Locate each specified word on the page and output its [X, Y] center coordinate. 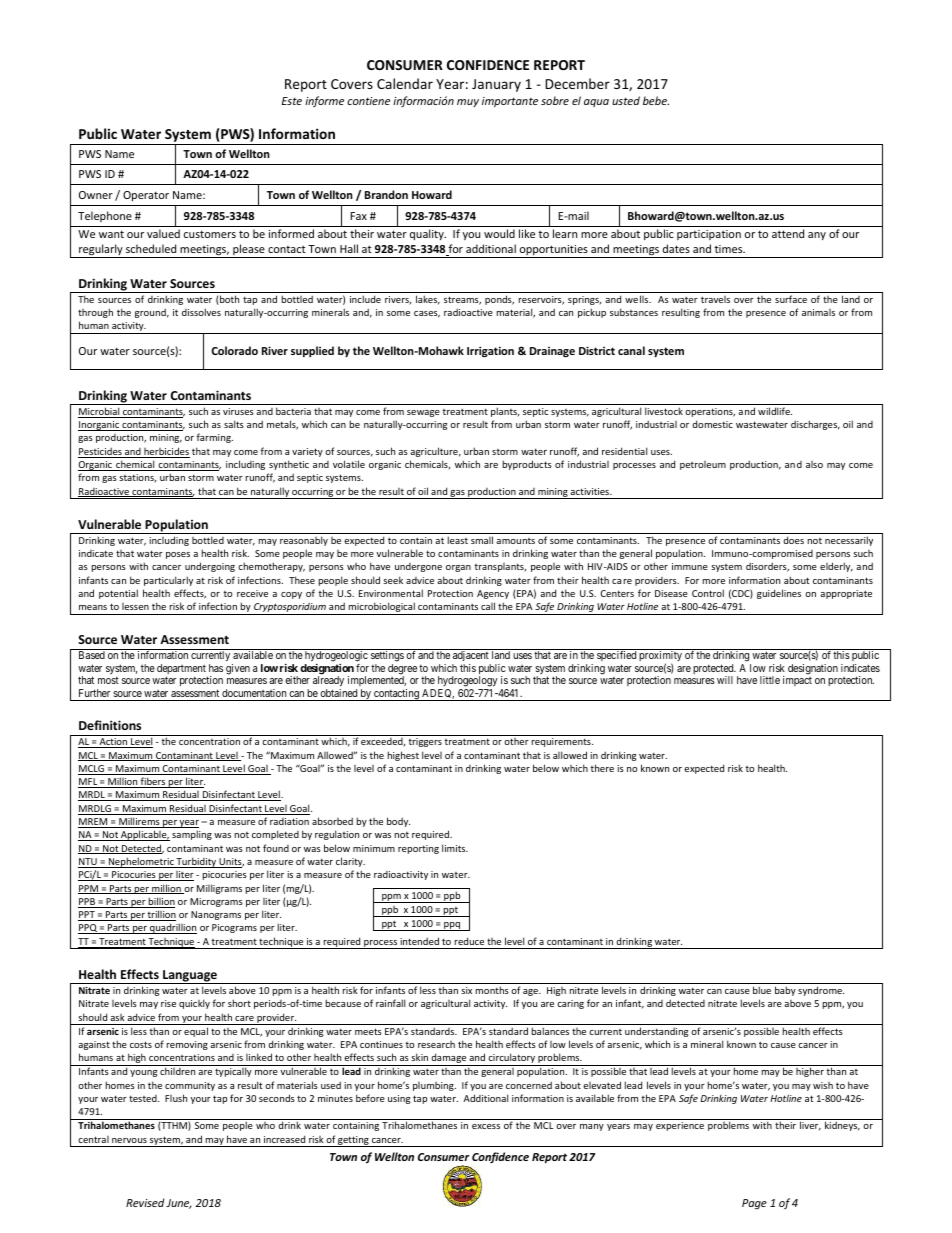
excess [486, 1126]
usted [626, 100]
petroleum [703, 465]
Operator [146, 196]
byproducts [527, 465]
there [602, 768]
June [179, 1204]
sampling [192, 835]
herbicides [166, 452]
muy [468, 103]
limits [455, 848]
